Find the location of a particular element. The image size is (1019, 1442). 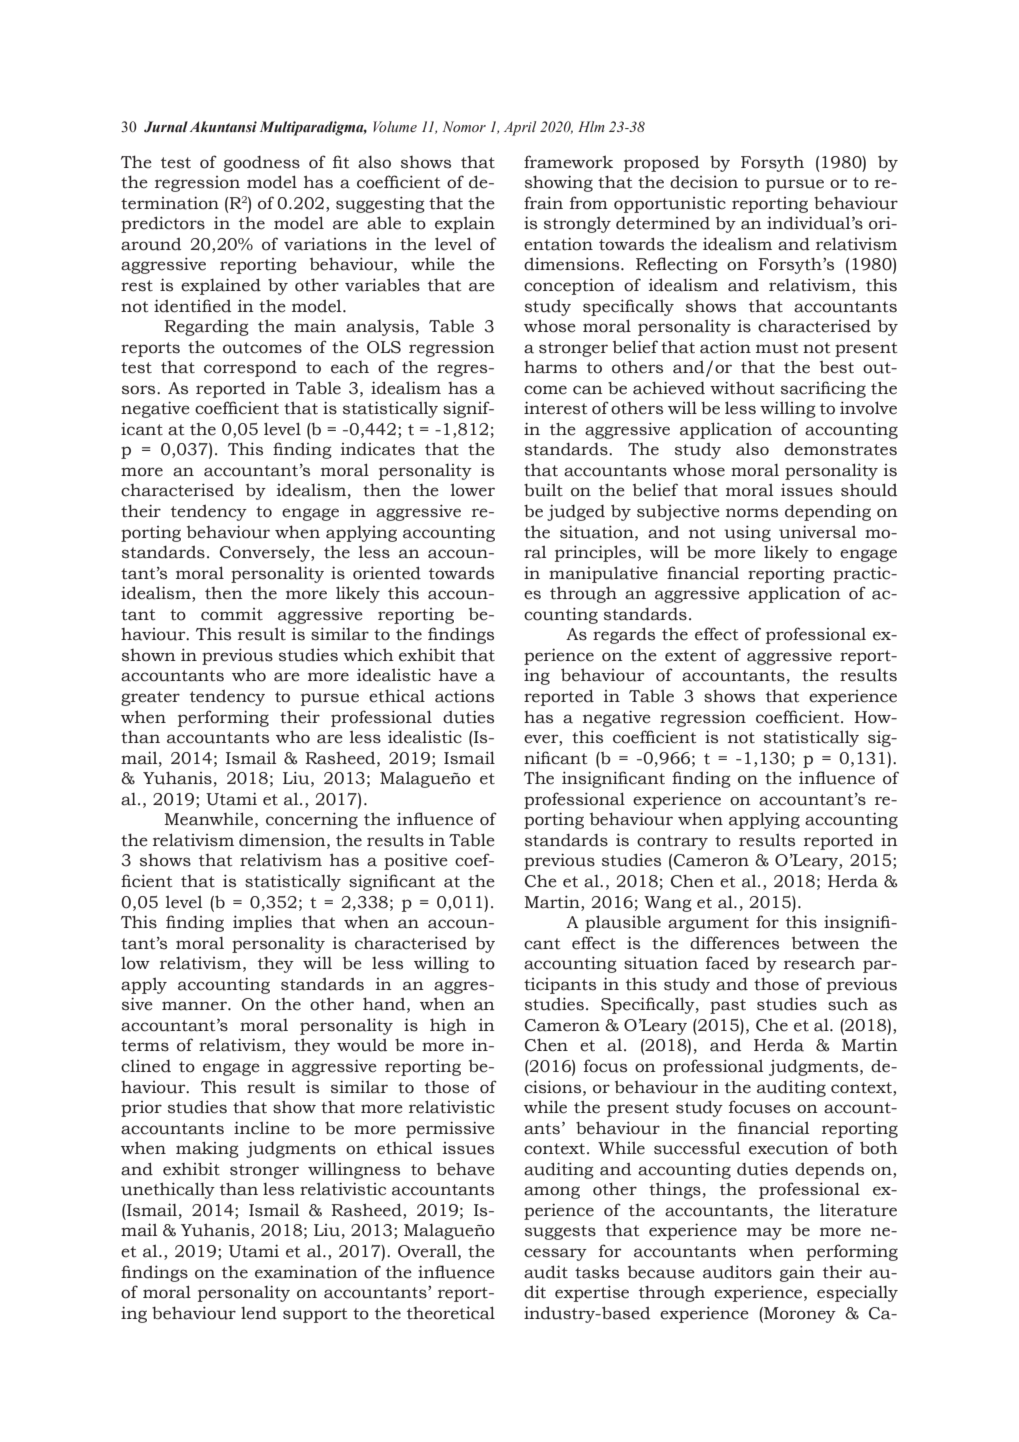

April is located at coordinates (520, 128).
